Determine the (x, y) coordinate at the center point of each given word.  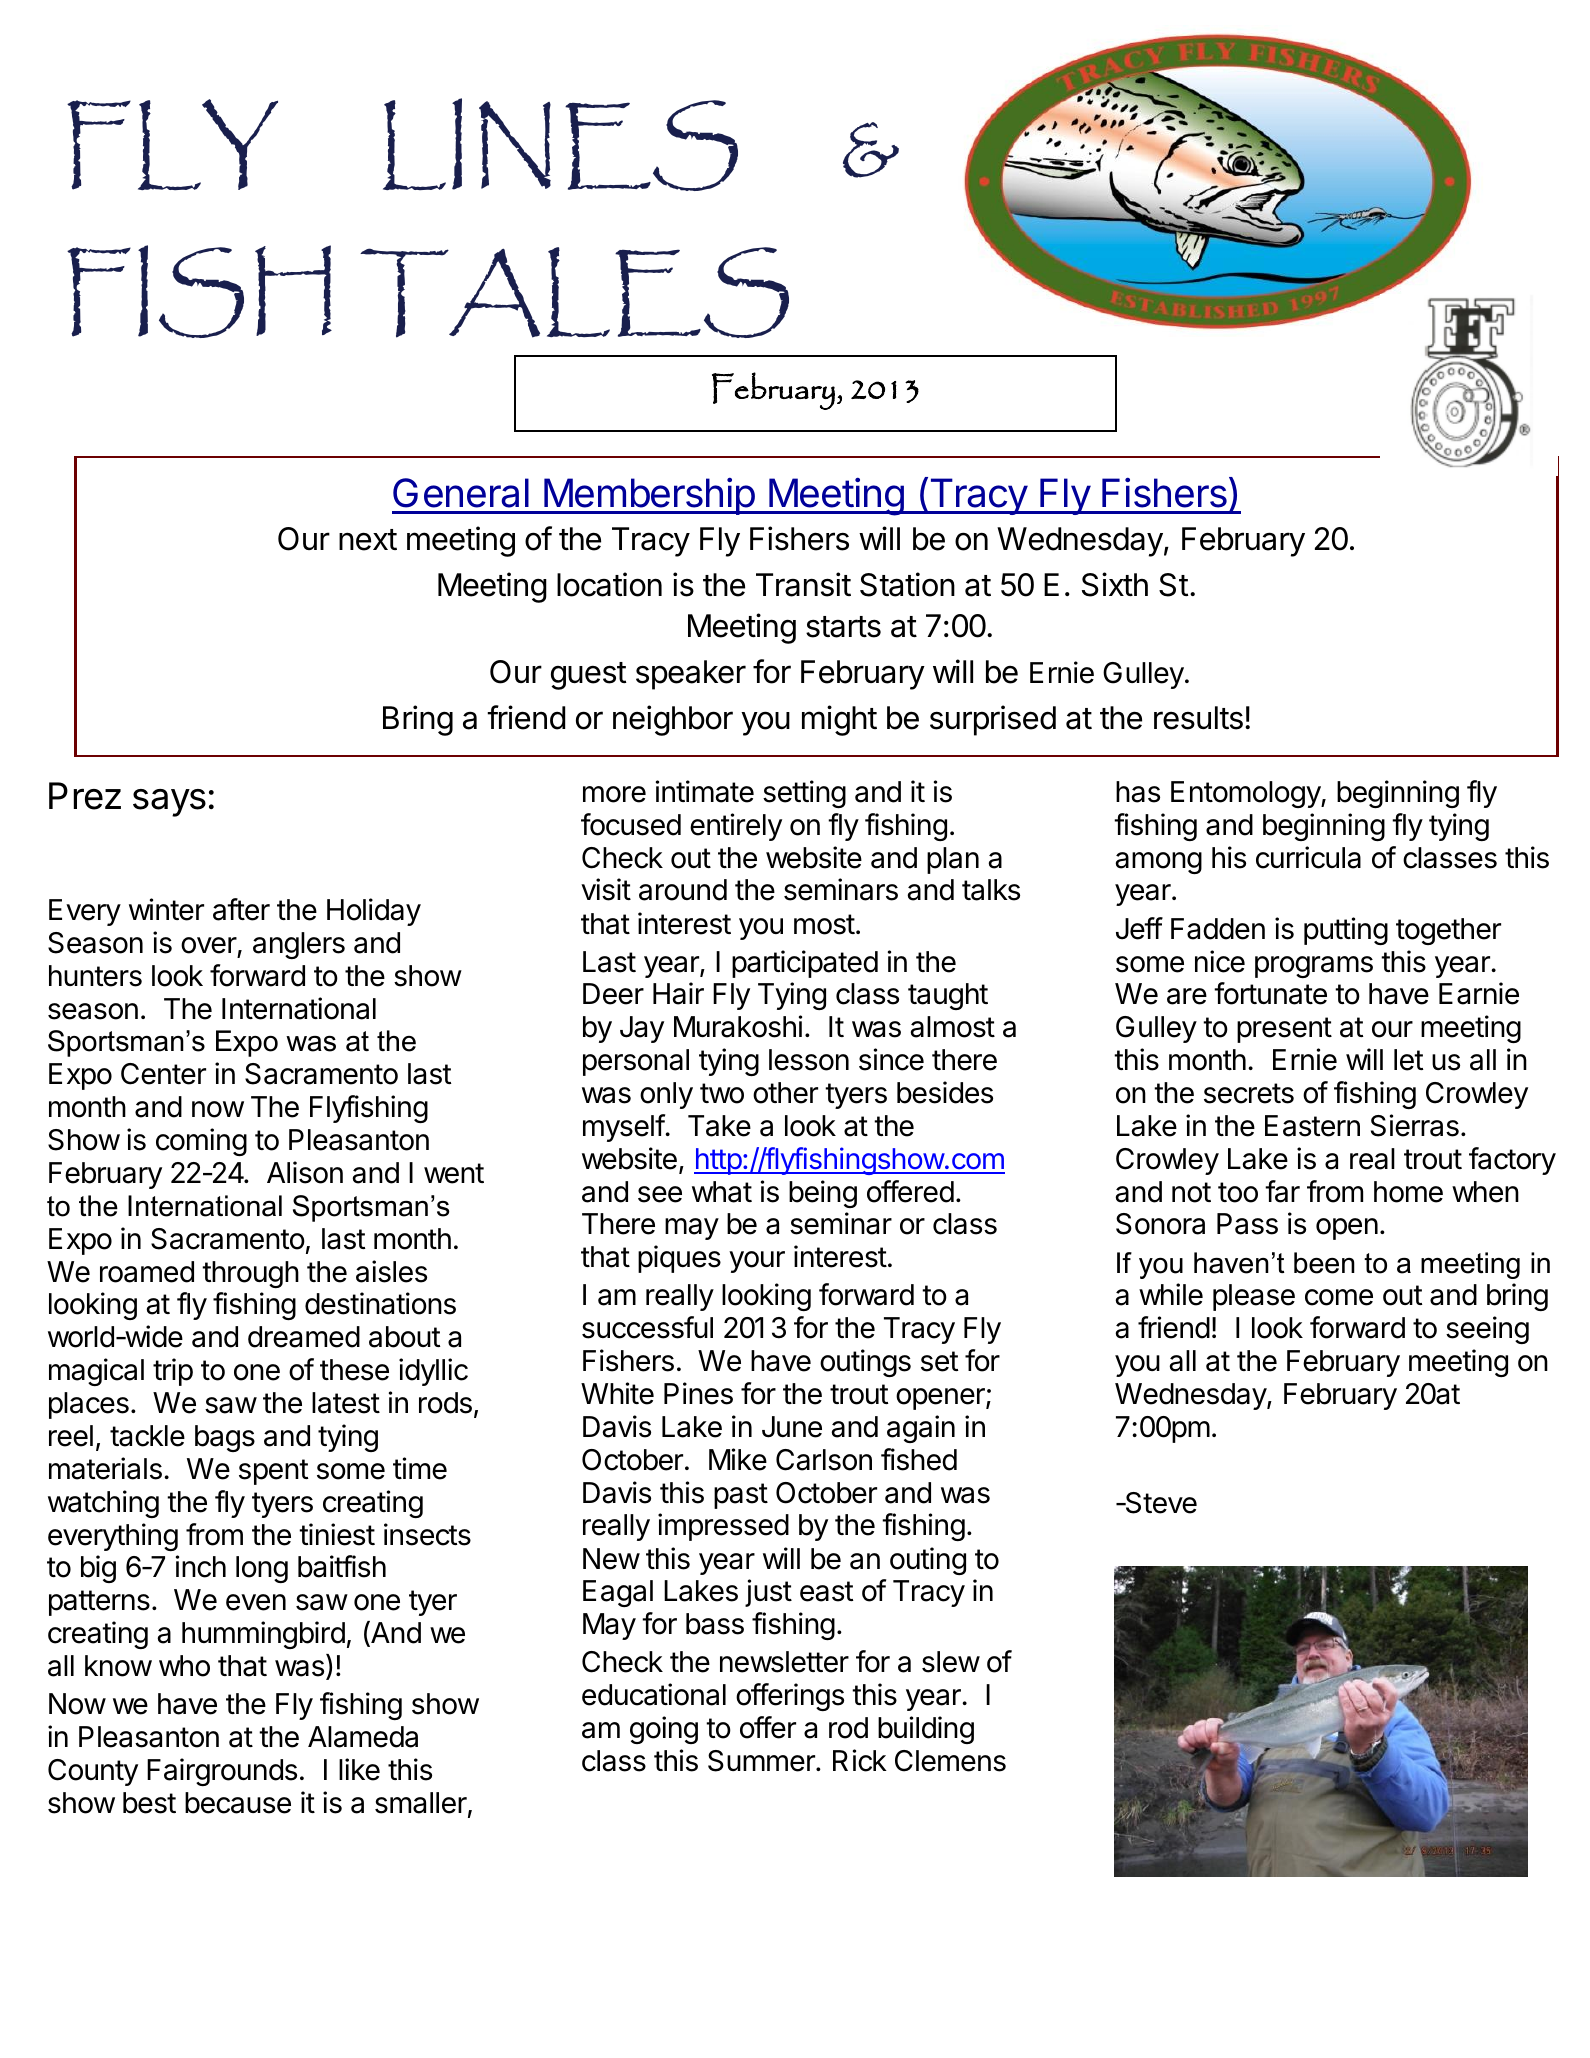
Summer (762, 1761)
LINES (560, 144)
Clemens (950, 1761)
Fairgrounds (222, 1772)
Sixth (1115, 584)
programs (1314, 967)
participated (805, 964)
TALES (574, 292)
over (209, 945)
